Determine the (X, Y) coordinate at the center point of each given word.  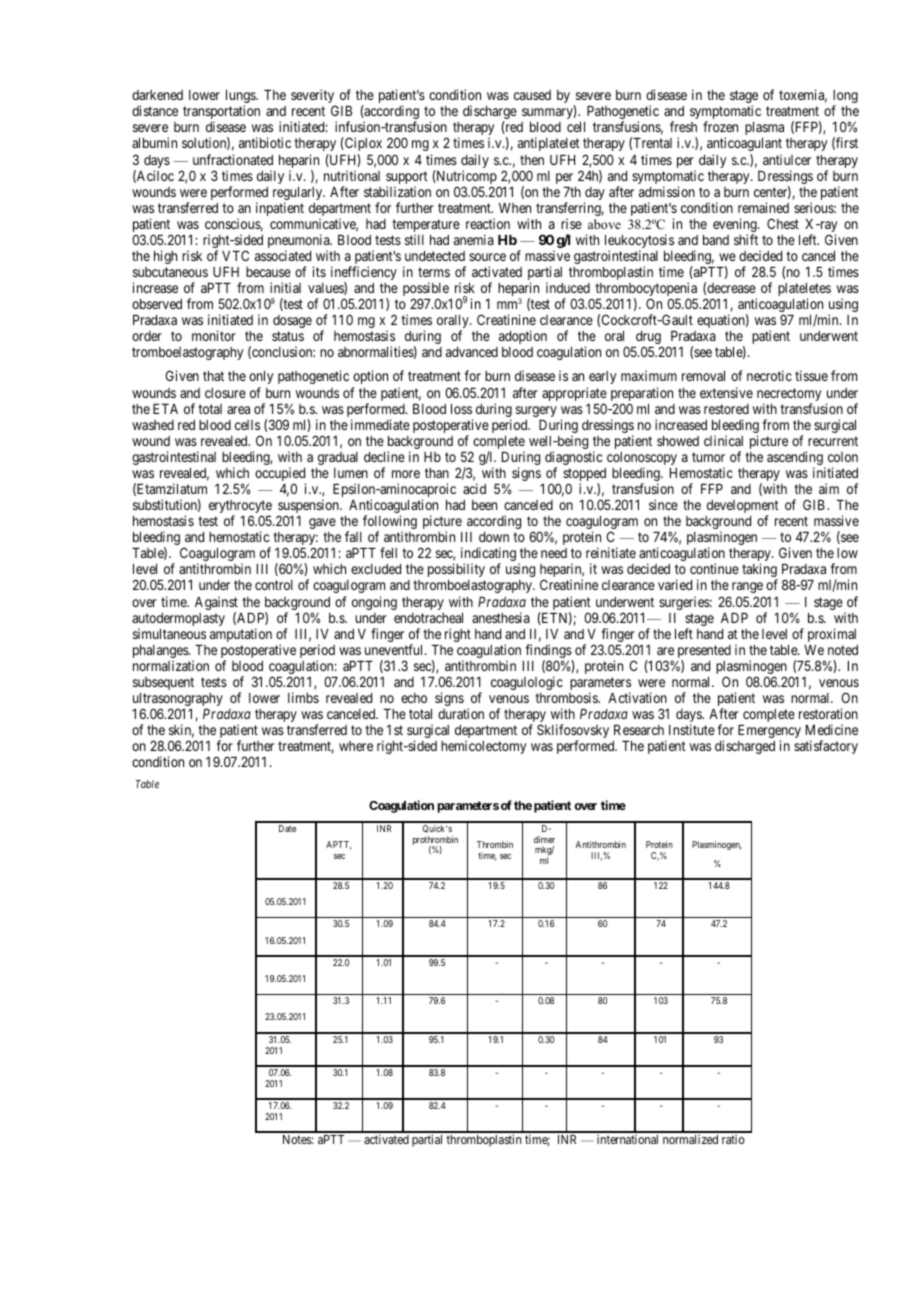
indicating (488, 555)
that (213, 376)
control (274, 585)
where (356, 746)
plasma (764, 128)
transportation (221, 113)
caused (532, 95)
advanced (472, 352)
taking (760, 571)
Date (287, 828)
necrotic (769, 375)
